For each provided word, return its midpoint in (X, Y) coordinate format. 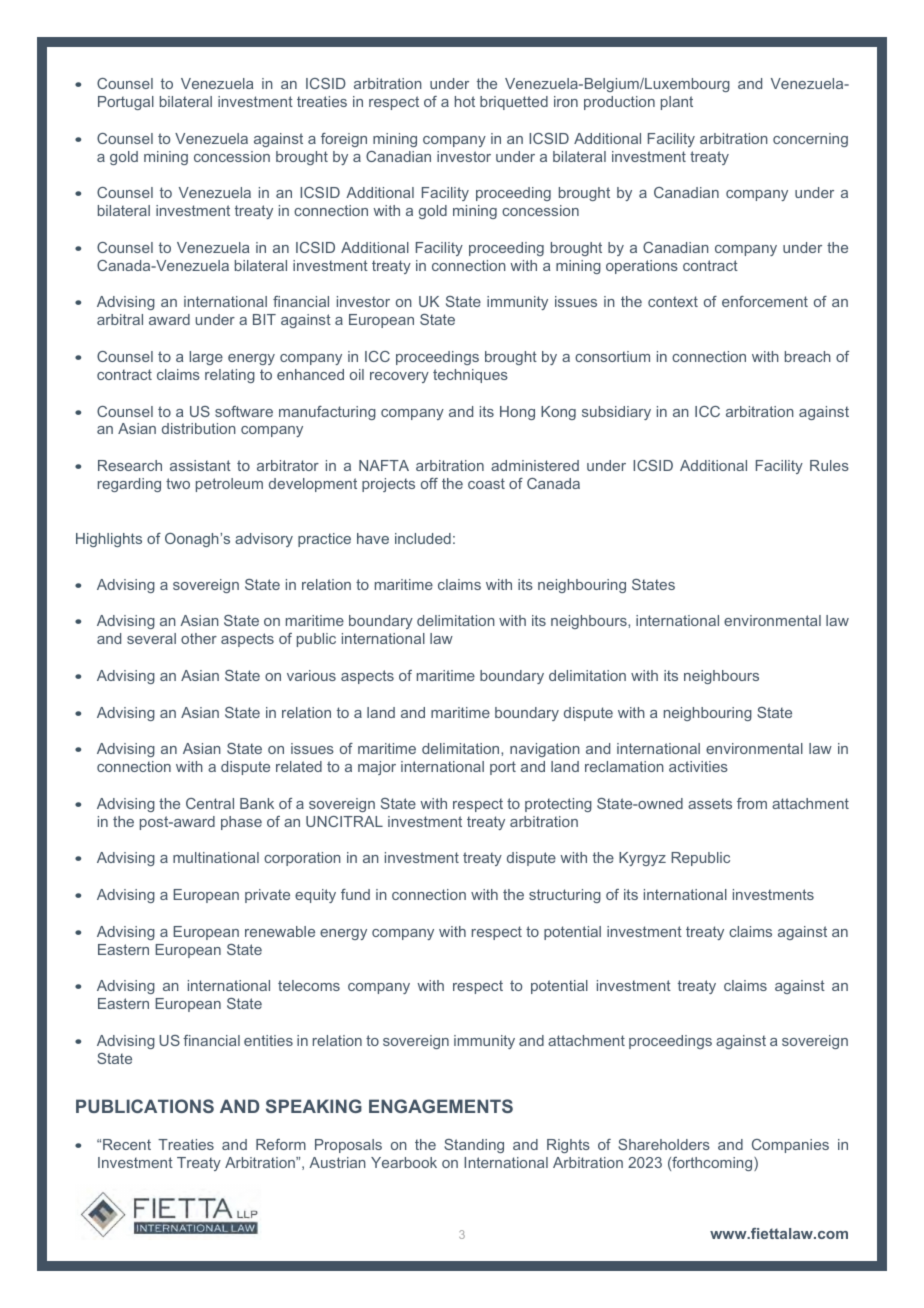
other (199, 638)
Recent (127, 1144)
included (423, 538)
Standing (474, 1146)
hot (465, 101)
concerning (810, 140)
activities (698, 766)
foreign (344, 140)
